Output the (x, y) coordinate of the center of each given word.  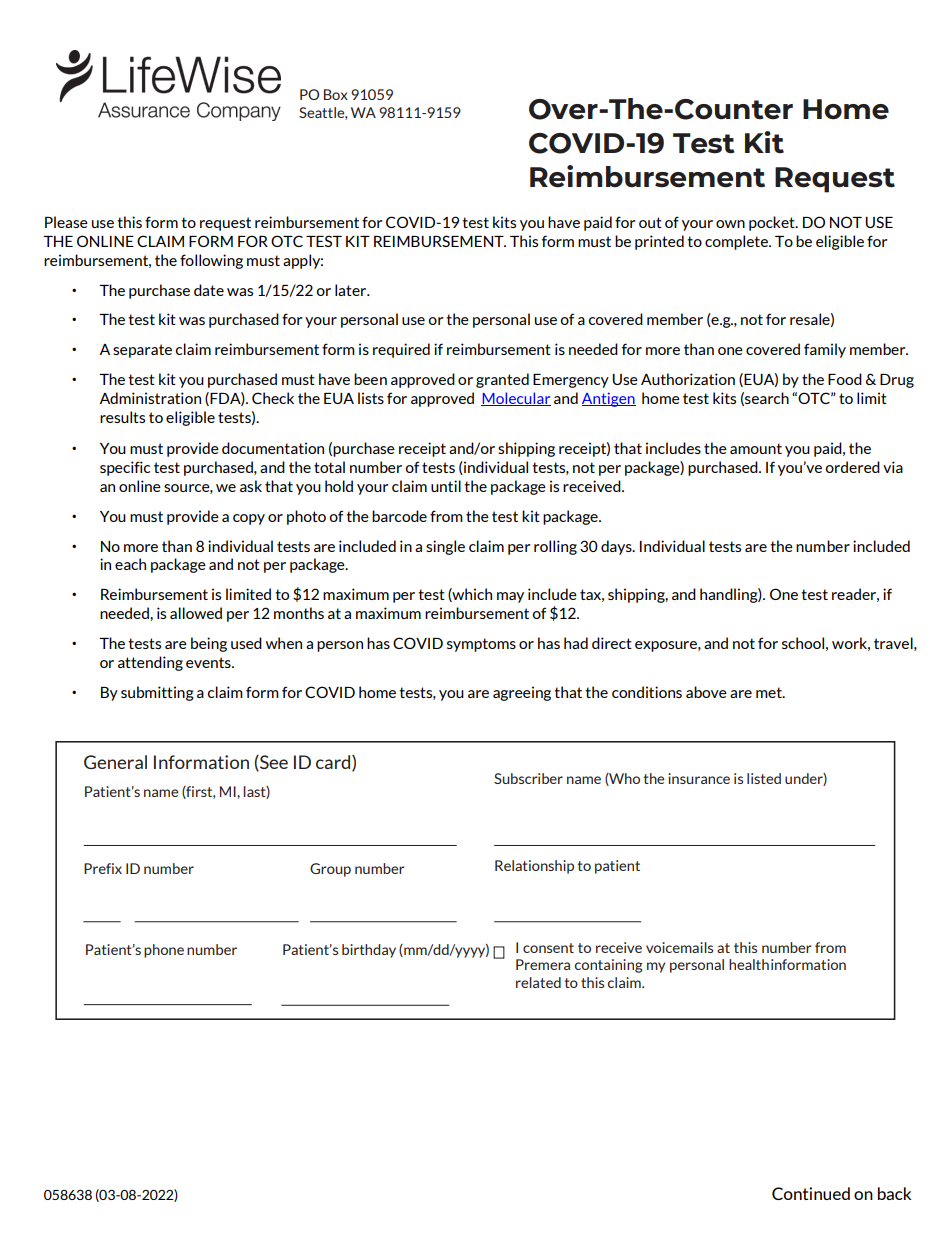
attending (150, 663)
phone (164, 951)
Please (66, 222)
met (770, 692)
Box (336, 94)
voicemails (679, 947)
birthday (369, 951)
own (730, 224)
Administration (150, 398)
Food (845, 379)
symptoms (481, 645)
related (538, 982)
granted (502, 380)
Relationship (534, 867)
